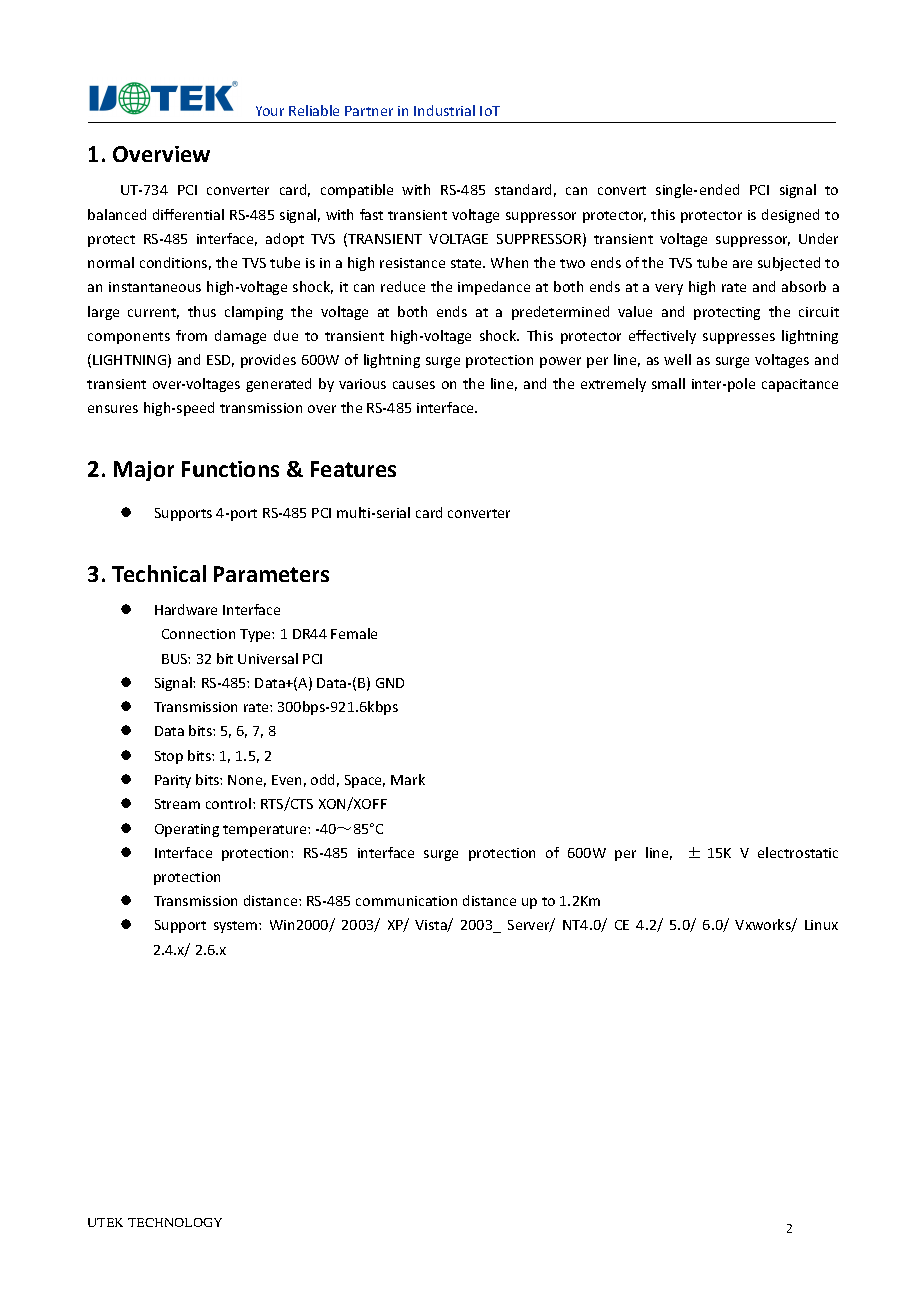  What do you see at coordinates (198, 634) in the screenshot?
I see `Connection` at bounding box center [198, 634].
